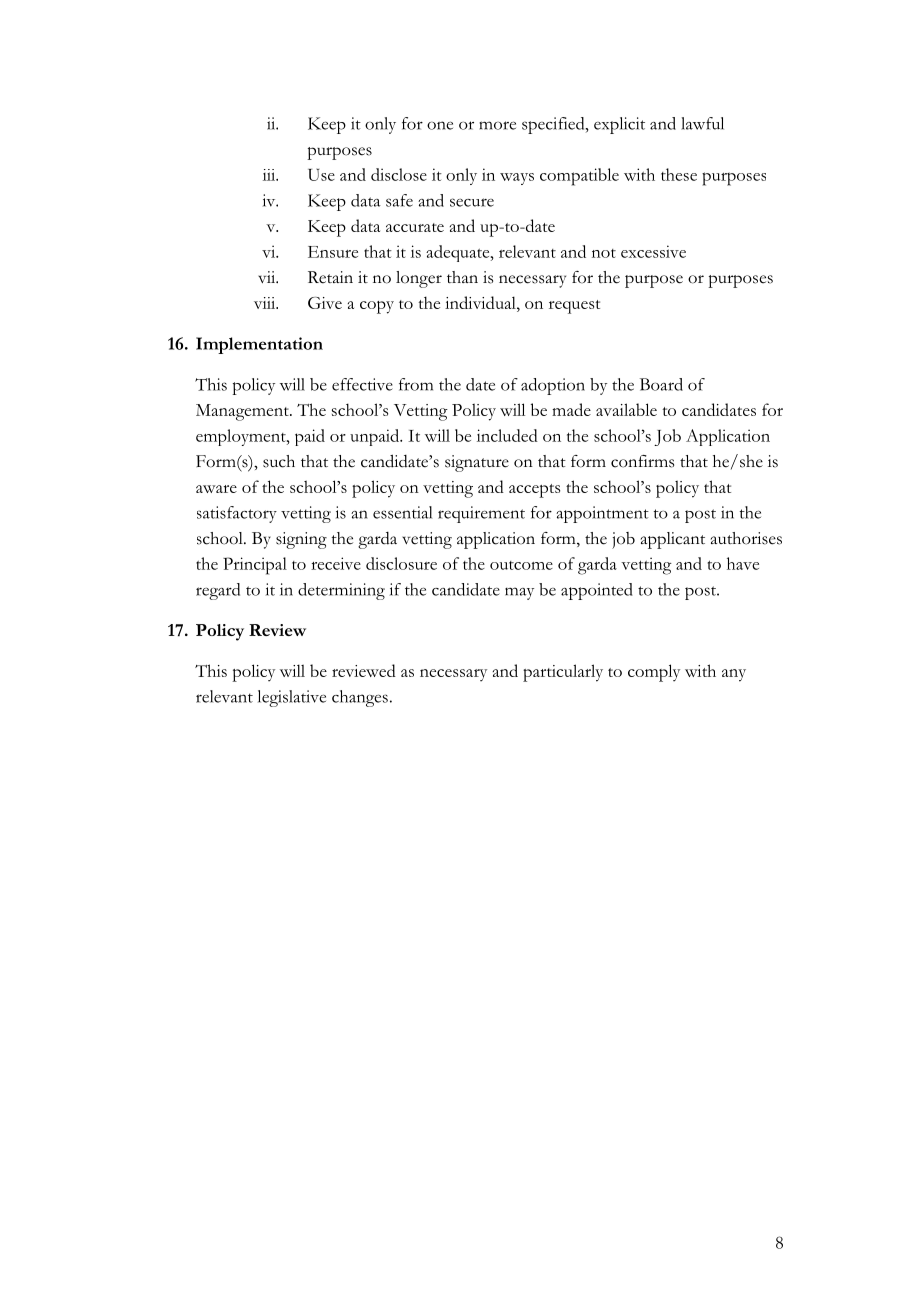  What do you see at coordinates (507, 435) in the screenshot?
I see `included` at bounding box center [507, 435].
